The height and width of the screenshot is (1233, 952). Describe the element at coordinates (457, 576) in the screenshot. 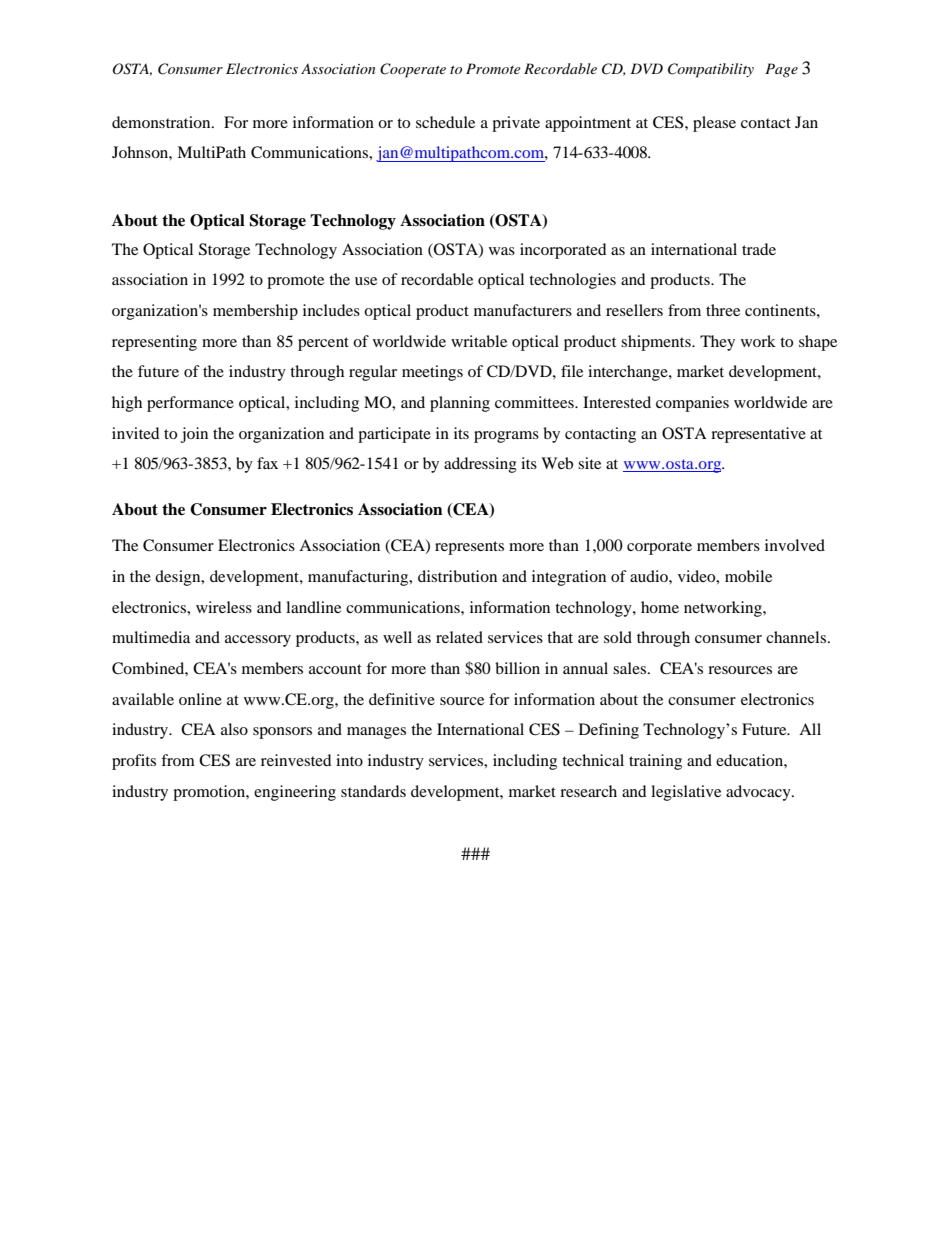

I see `distribution` at that location.
